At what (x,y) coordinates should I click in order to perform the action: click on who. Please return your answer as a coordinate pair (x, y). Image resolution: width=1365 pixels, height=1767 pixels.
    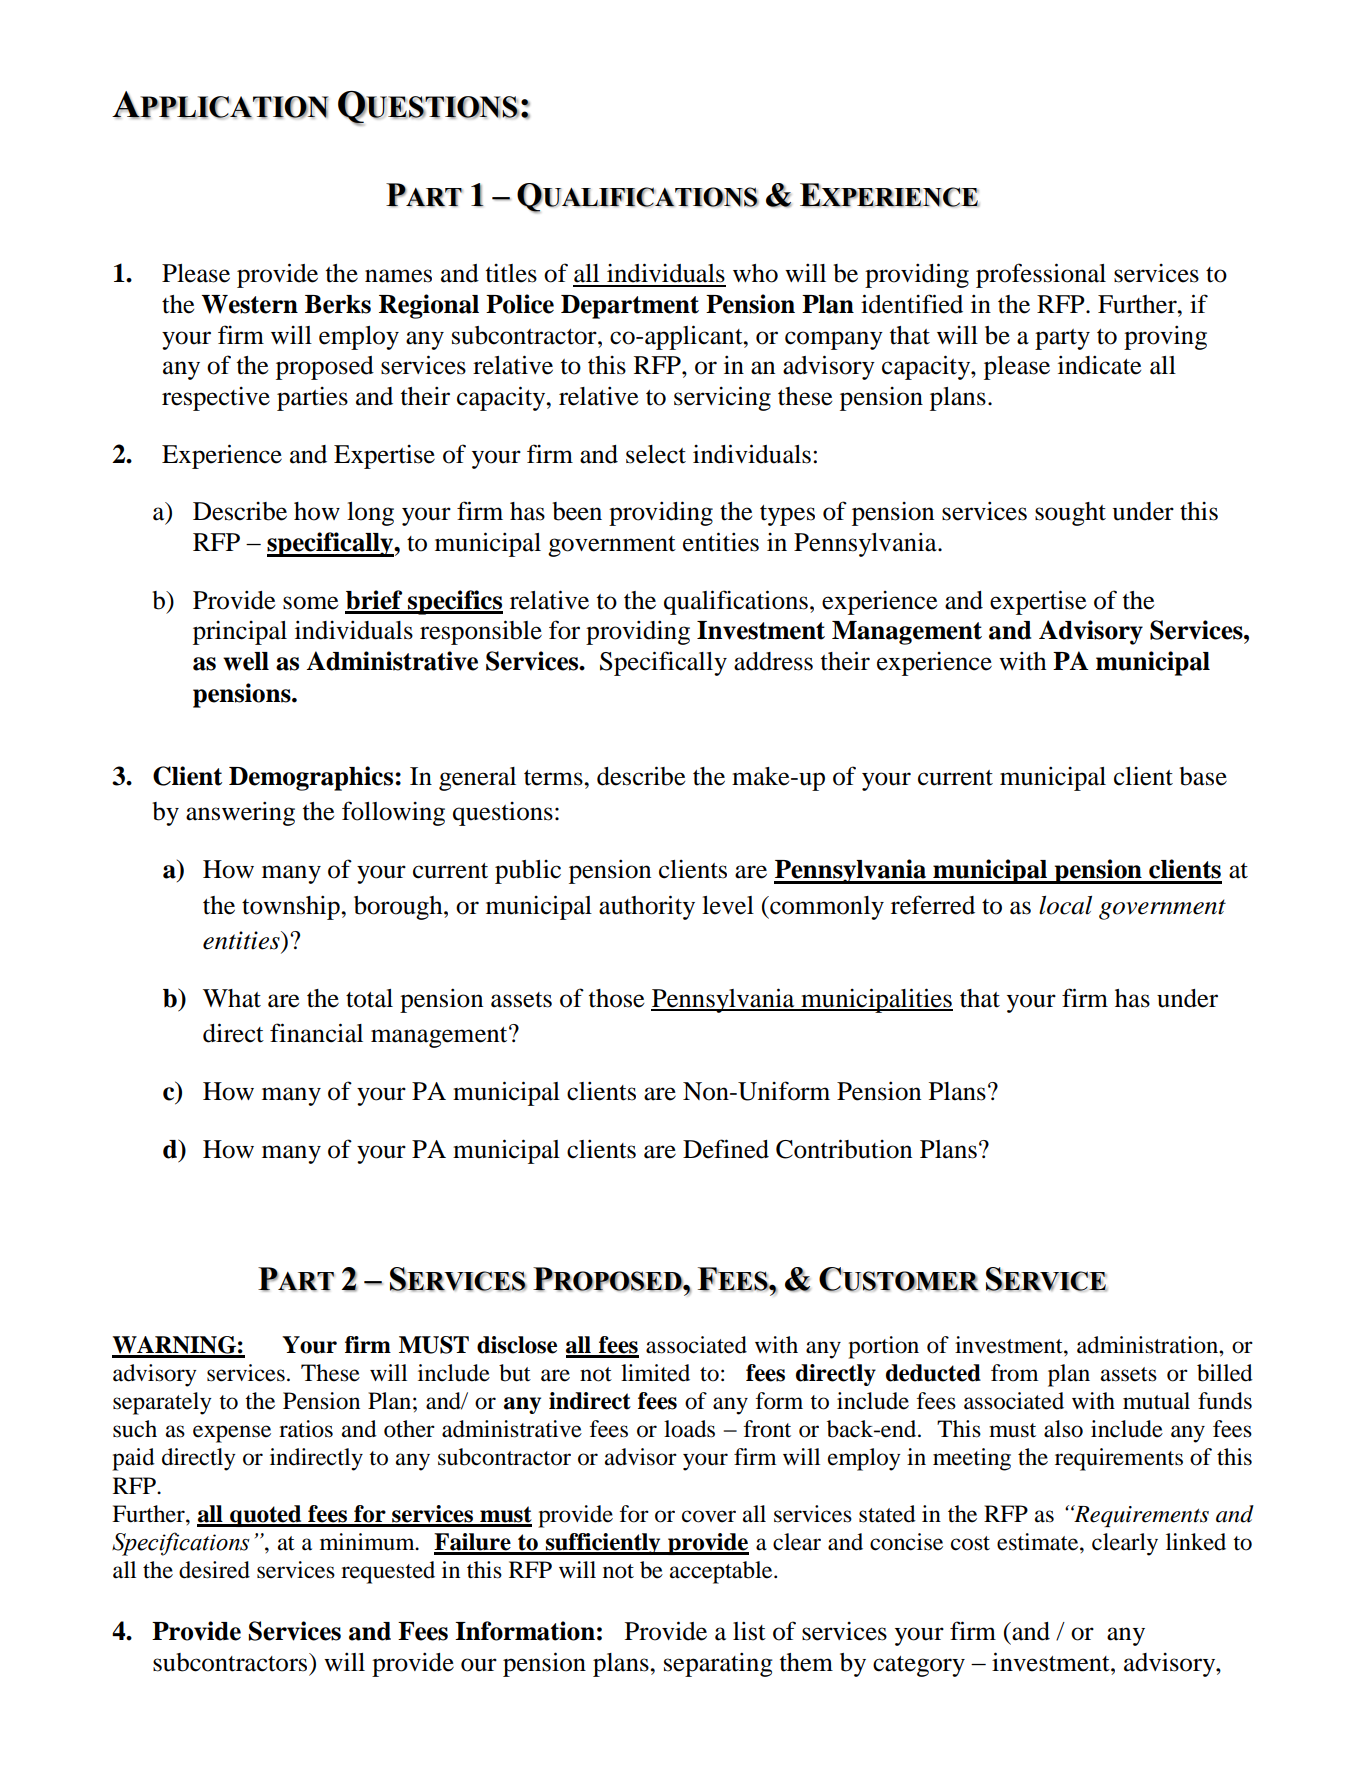
    Looking at the image, I should click on (755, 273).
